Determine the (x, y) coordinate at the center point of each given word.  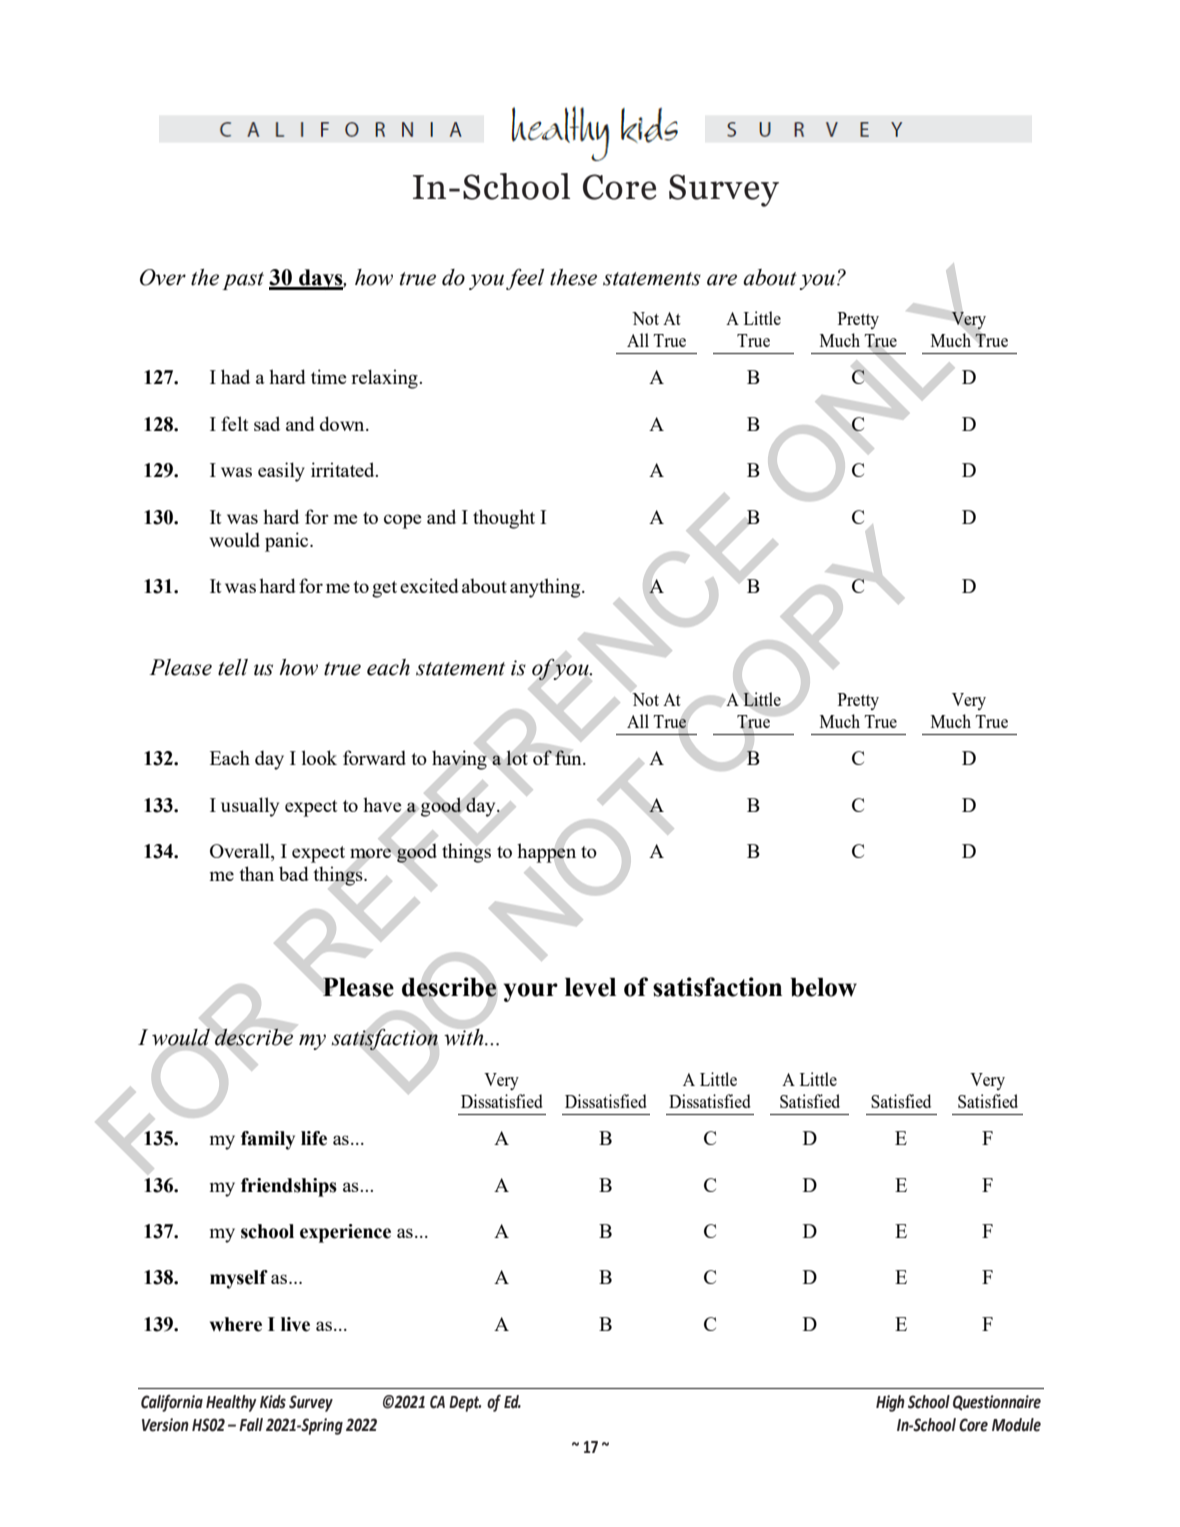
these (573, 277)
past (243, 281)
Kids (273, 1402)
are (722, 280)
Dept (465, 1404)
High (890, 1403)
